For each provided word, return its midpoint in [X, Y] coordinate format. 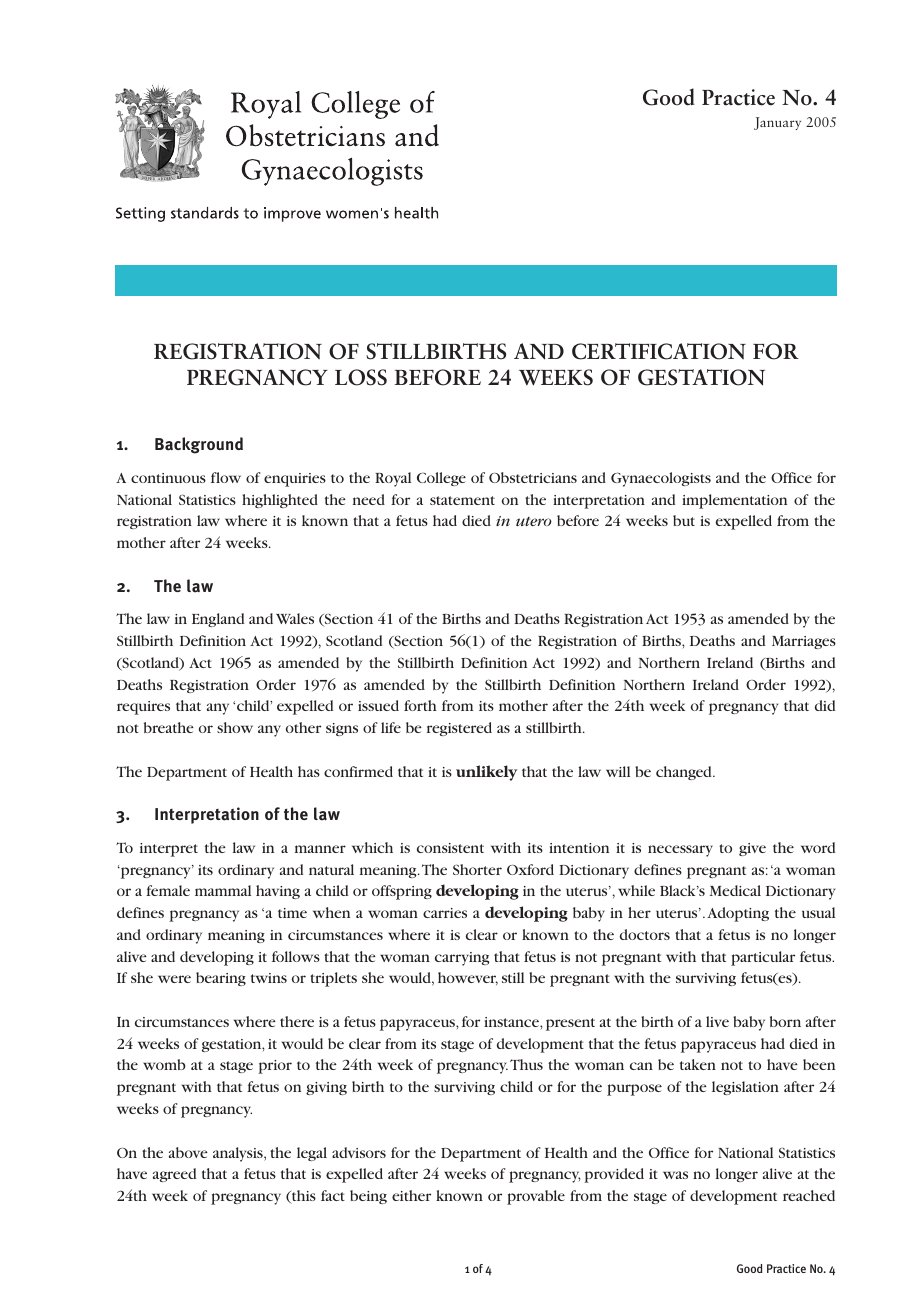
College [441, 479]
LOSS [361, 377]
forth [420, 705]
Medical [735, 890]
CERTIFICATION [659, 351]
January [777, 123]
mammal [223, 890]
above [188, 1152]
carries [445, 913]
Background [199, 445]
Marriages [804, 642]
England [218, 620]
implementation [734, 501]
